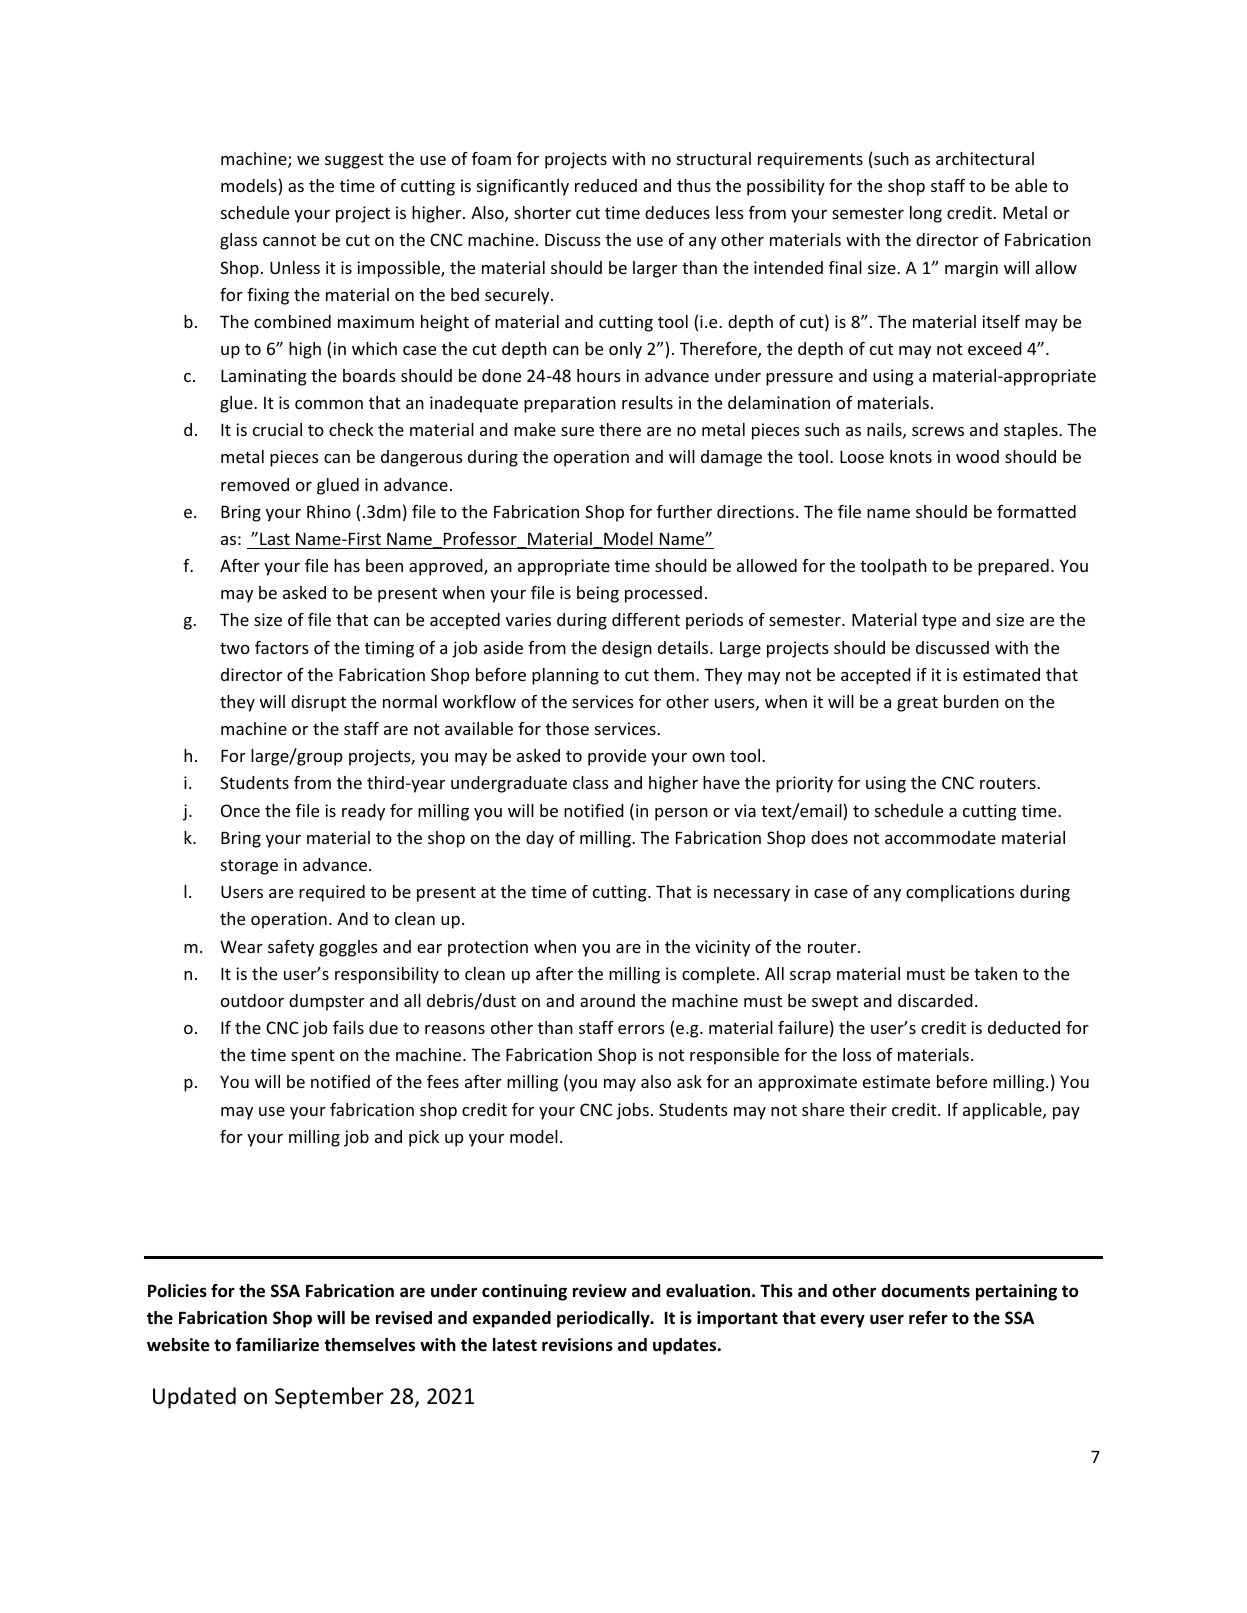 The height and width of the image is (1613, 1247). Describe the element at coordinates (940, 837) in the image. I see `accommodate` at that location.
